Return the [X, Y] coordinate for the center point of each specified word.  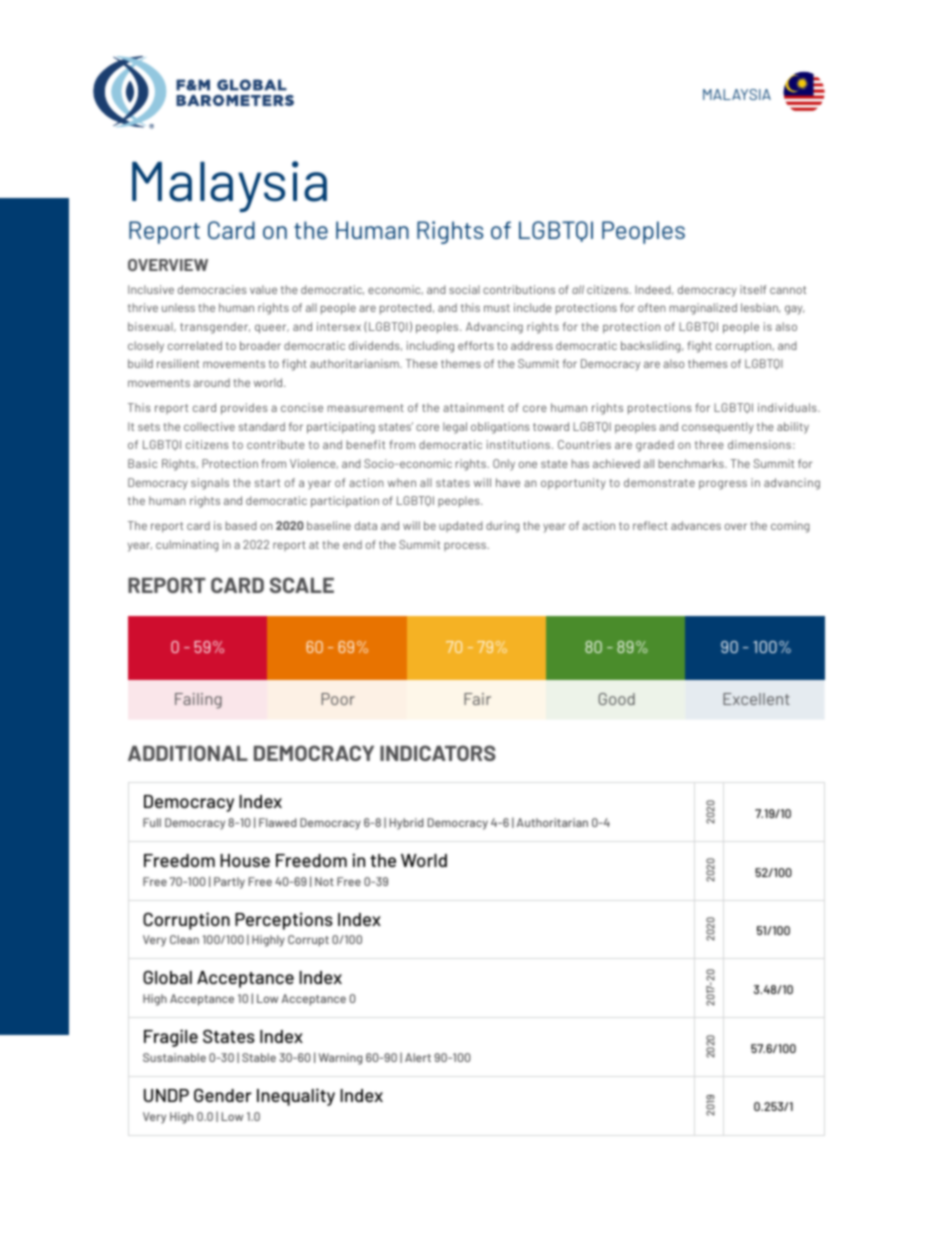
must [497, 308]
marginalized [703, 309]
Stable [259, 1057]
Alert [418, 1057]
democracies [212, 289]
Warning [340, 1059]
